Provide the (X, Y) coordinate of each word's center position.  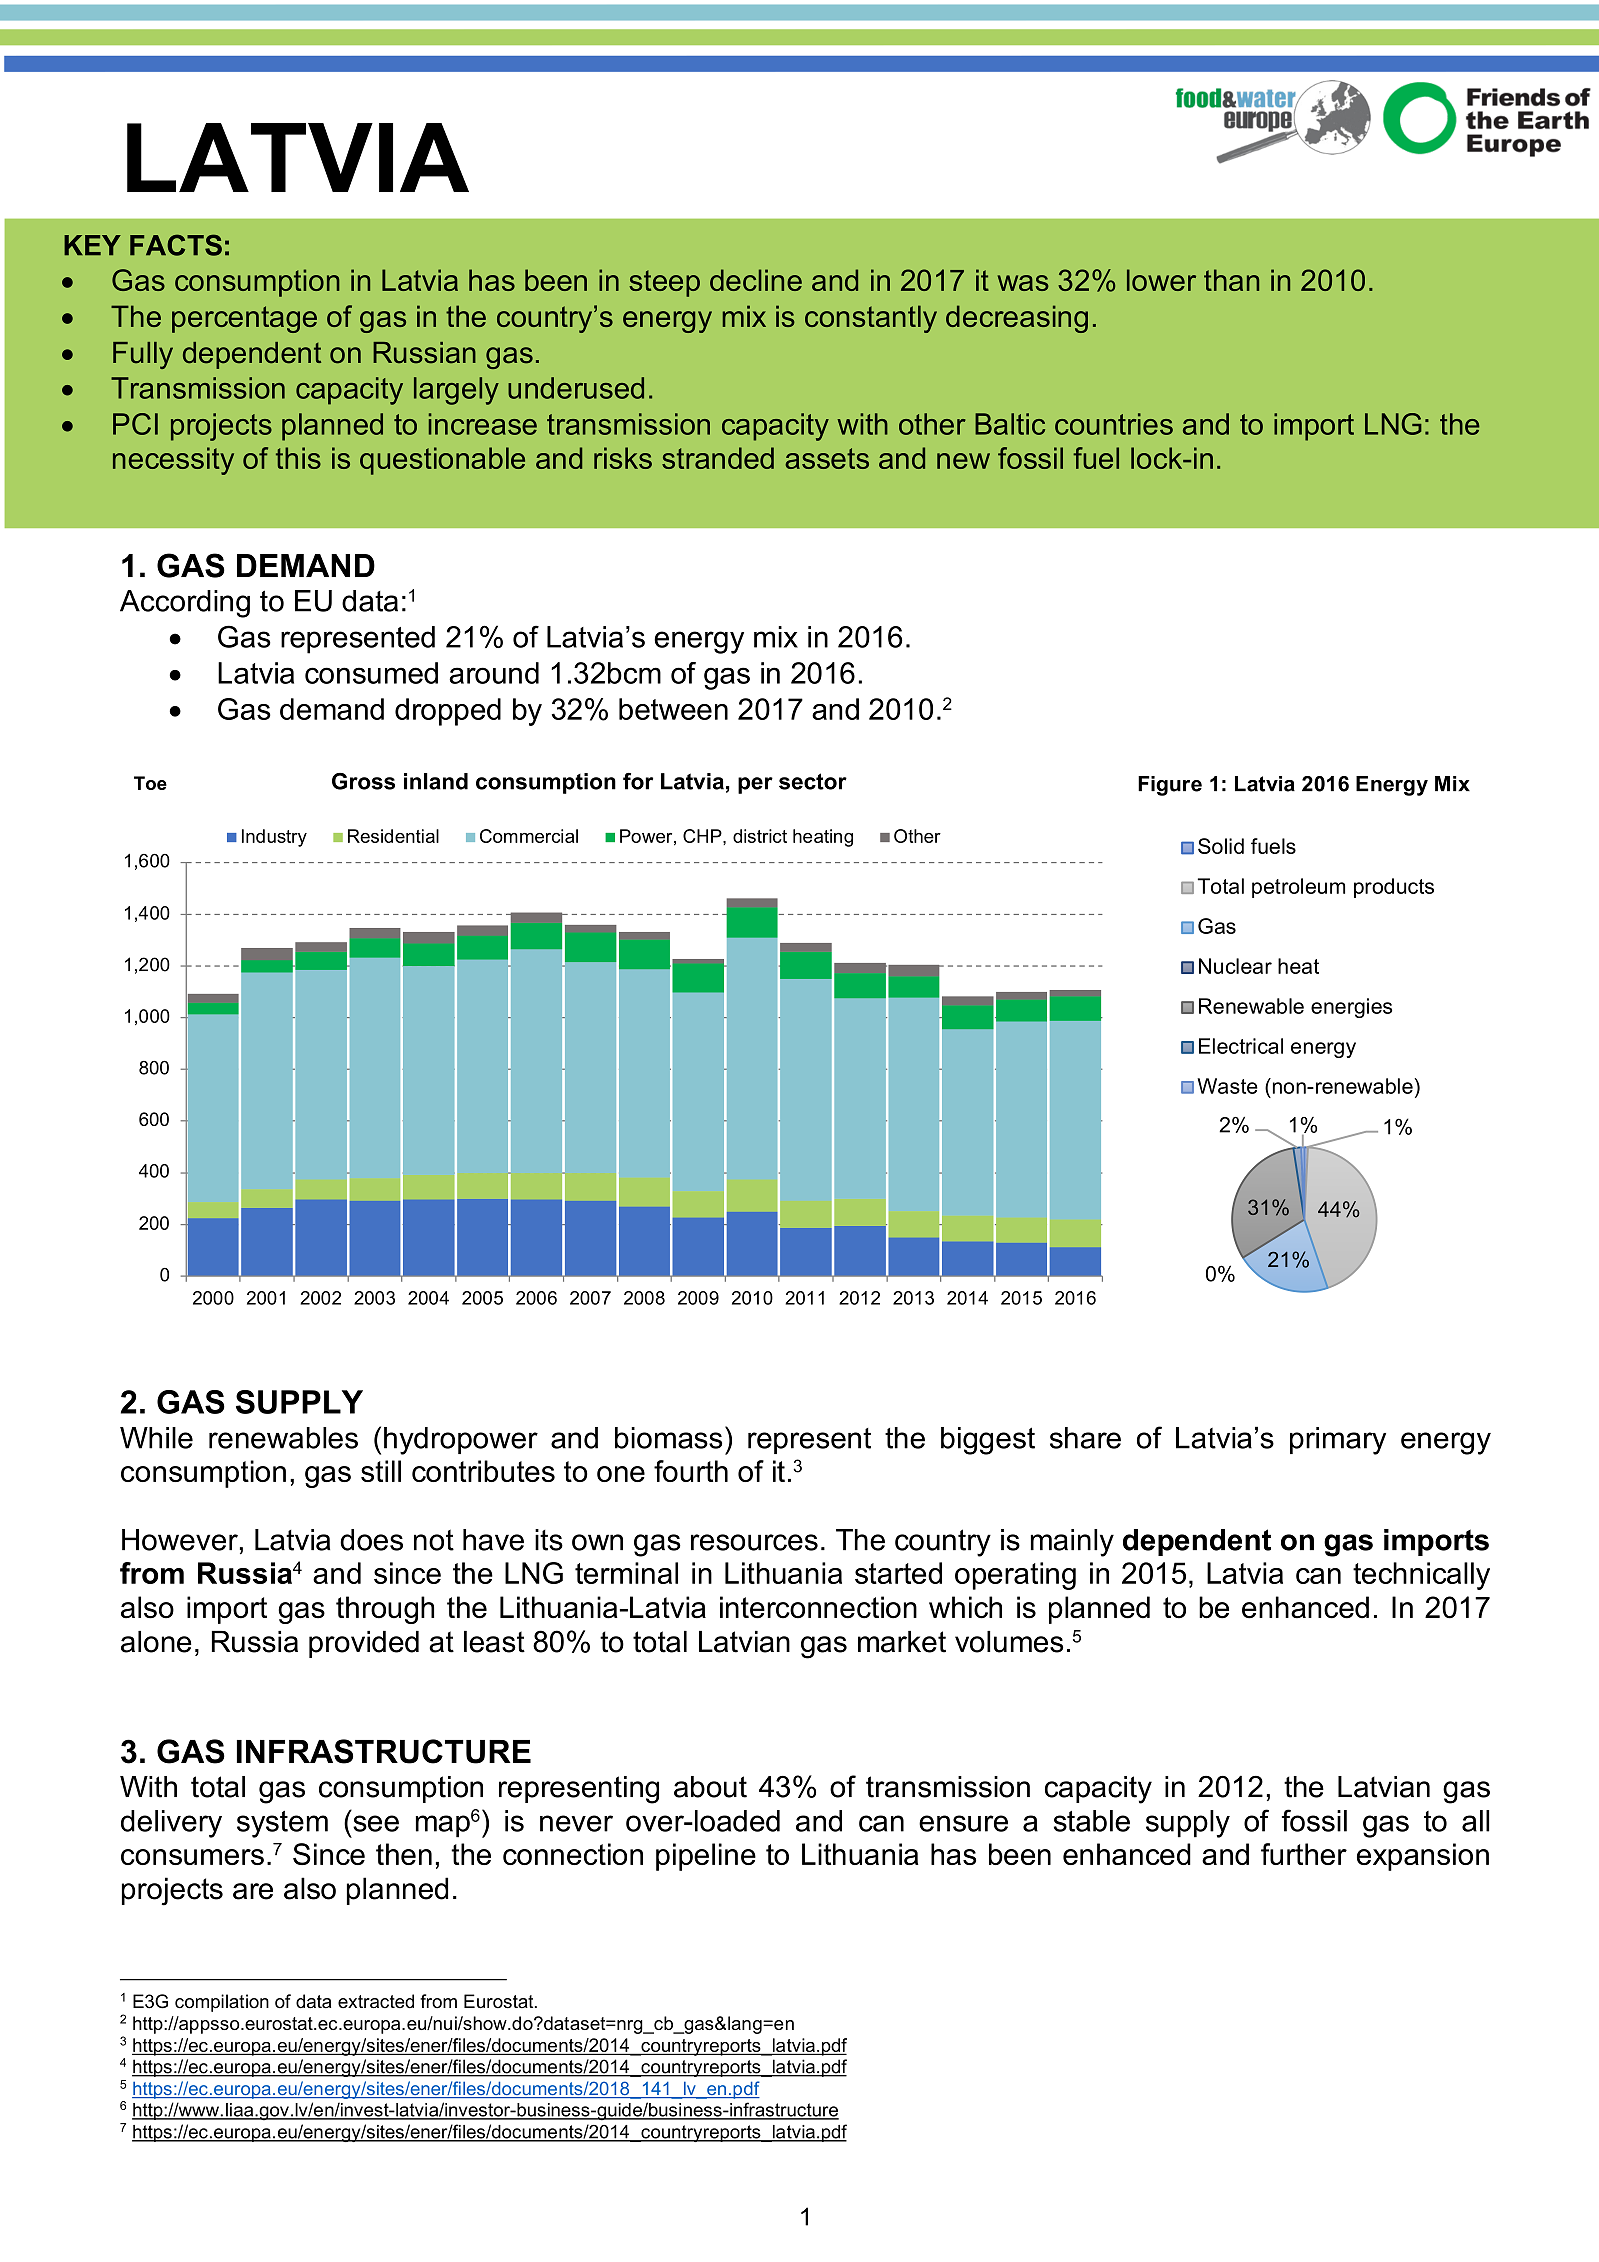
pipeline (706, 1857)
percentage (244, 319)
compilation (222, 2003)
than (1231, 280)
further (1304, 1854)
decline (756, 280)
